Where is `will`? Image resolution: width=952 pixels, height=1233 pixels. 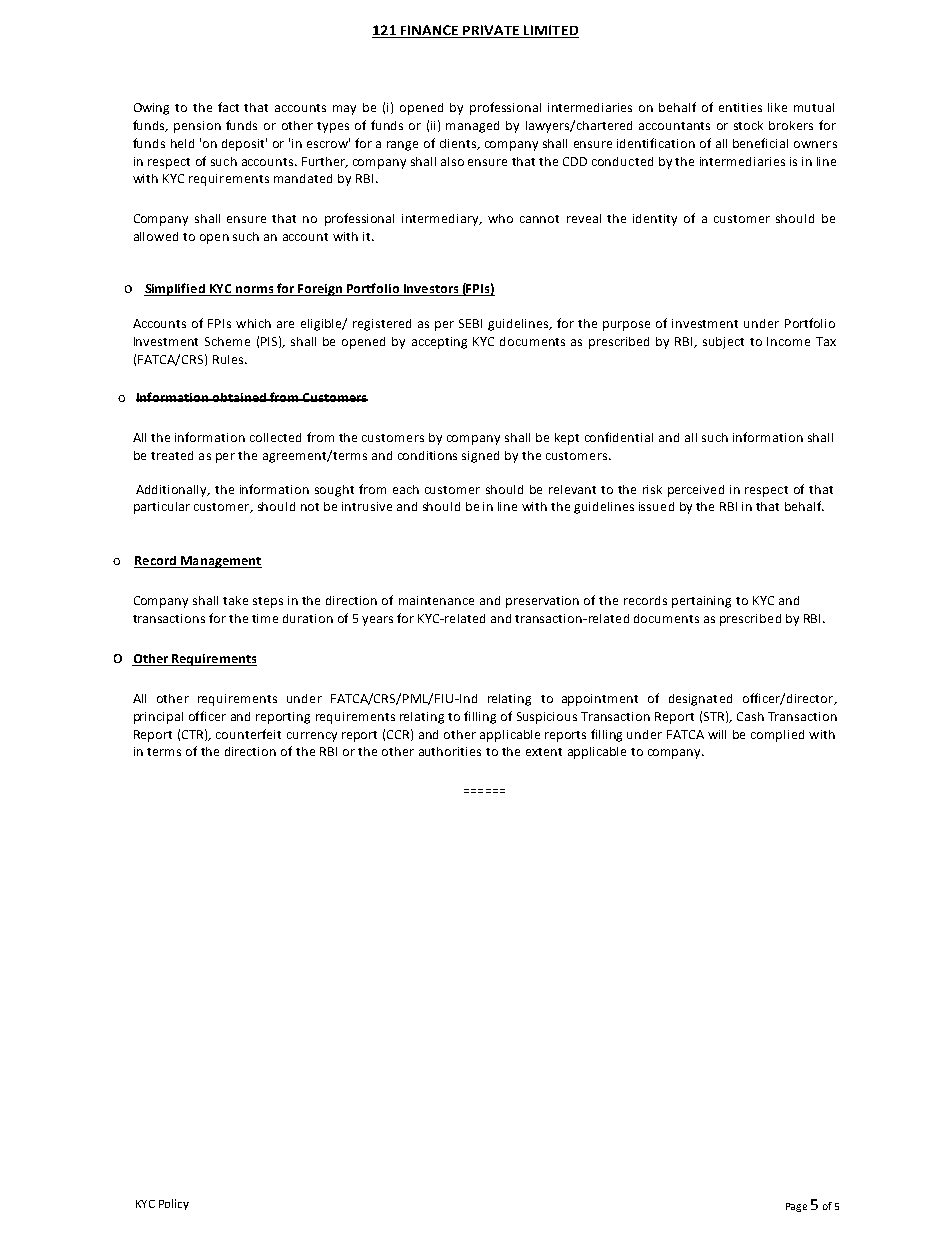
will is located at coordinates (717, 734).
